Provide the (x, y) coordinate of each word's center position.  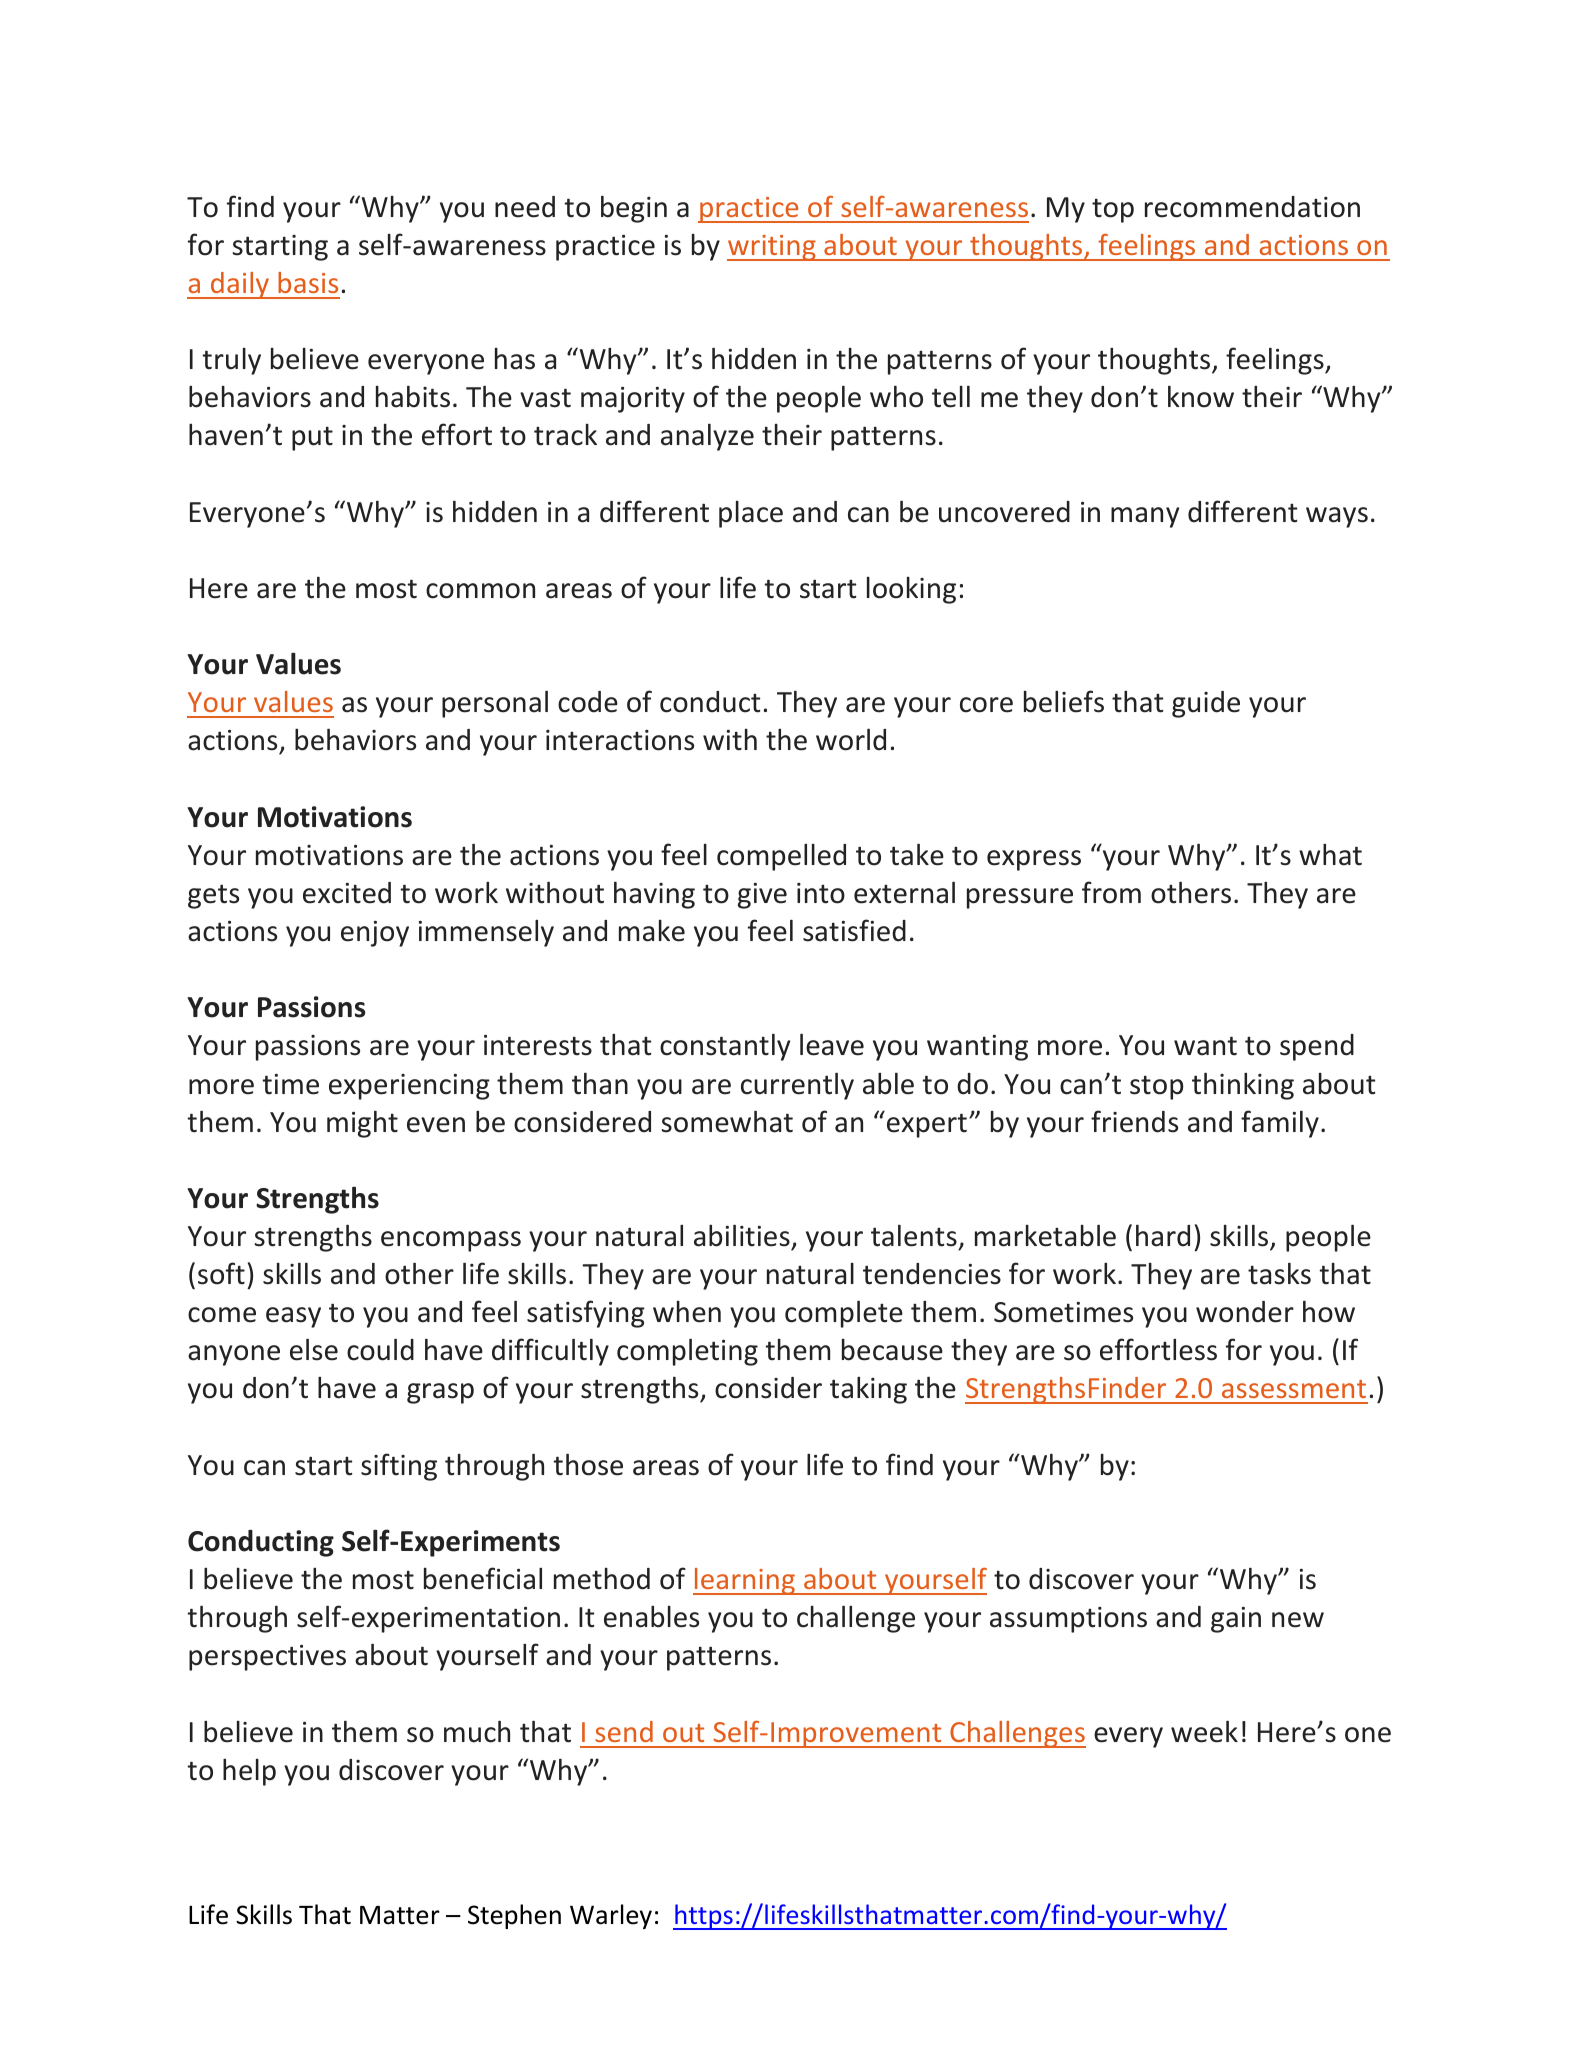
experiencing (409, 1087)
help (249, 1772)
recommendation (1252, 207)
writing (772, 248)
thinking (1243, 1086)
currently (797, 1086)
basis (308, 282)
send (624, 1731)
